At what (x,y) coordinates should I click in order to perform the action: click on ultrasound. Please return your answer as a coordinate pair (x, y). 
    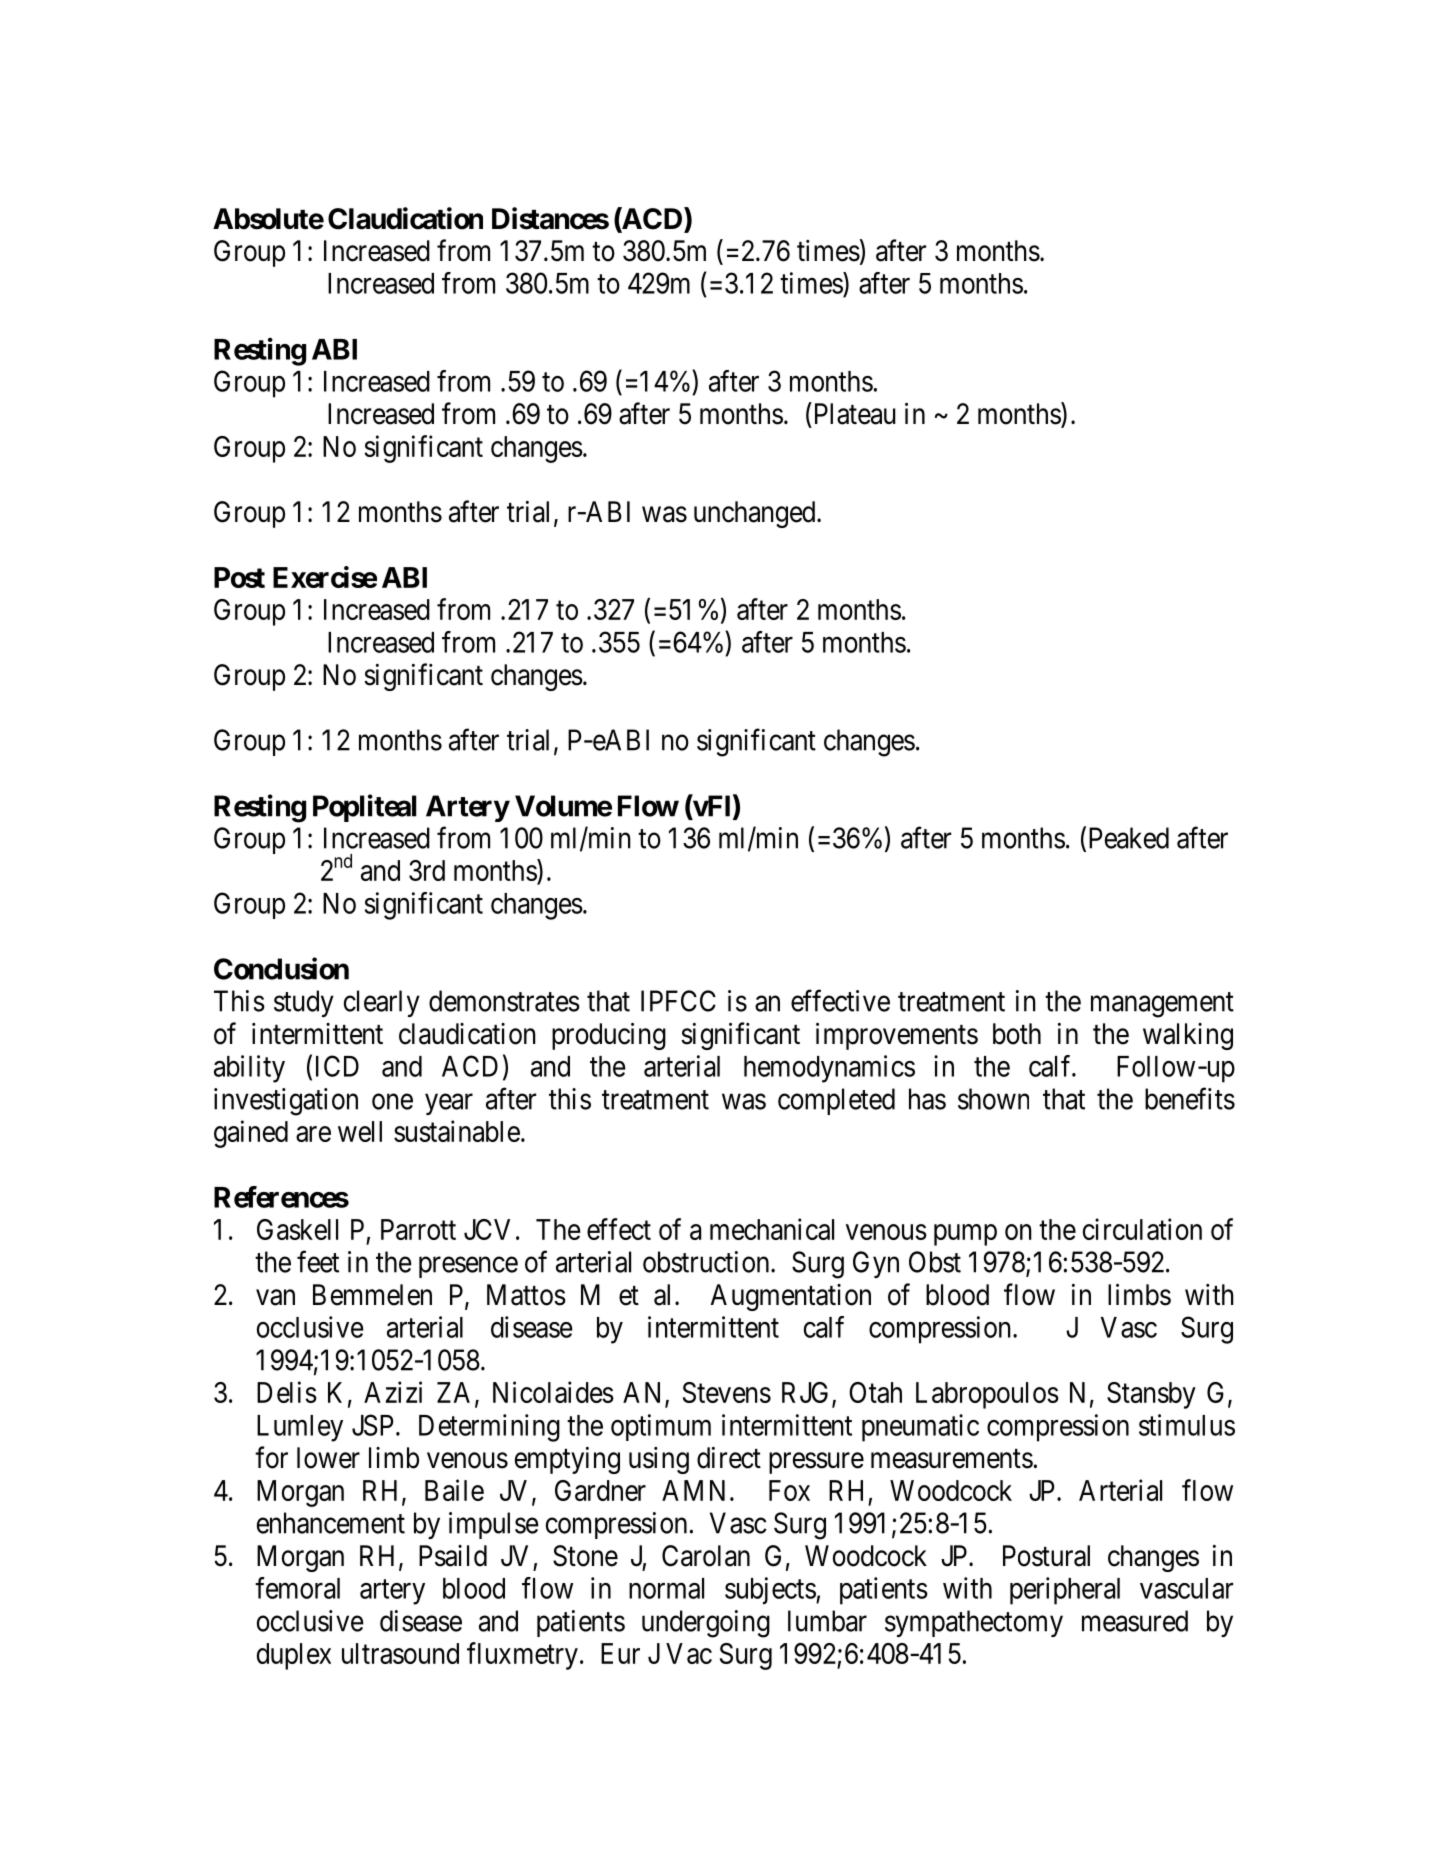
    Looking at the image, I should click on (400, 1653).
